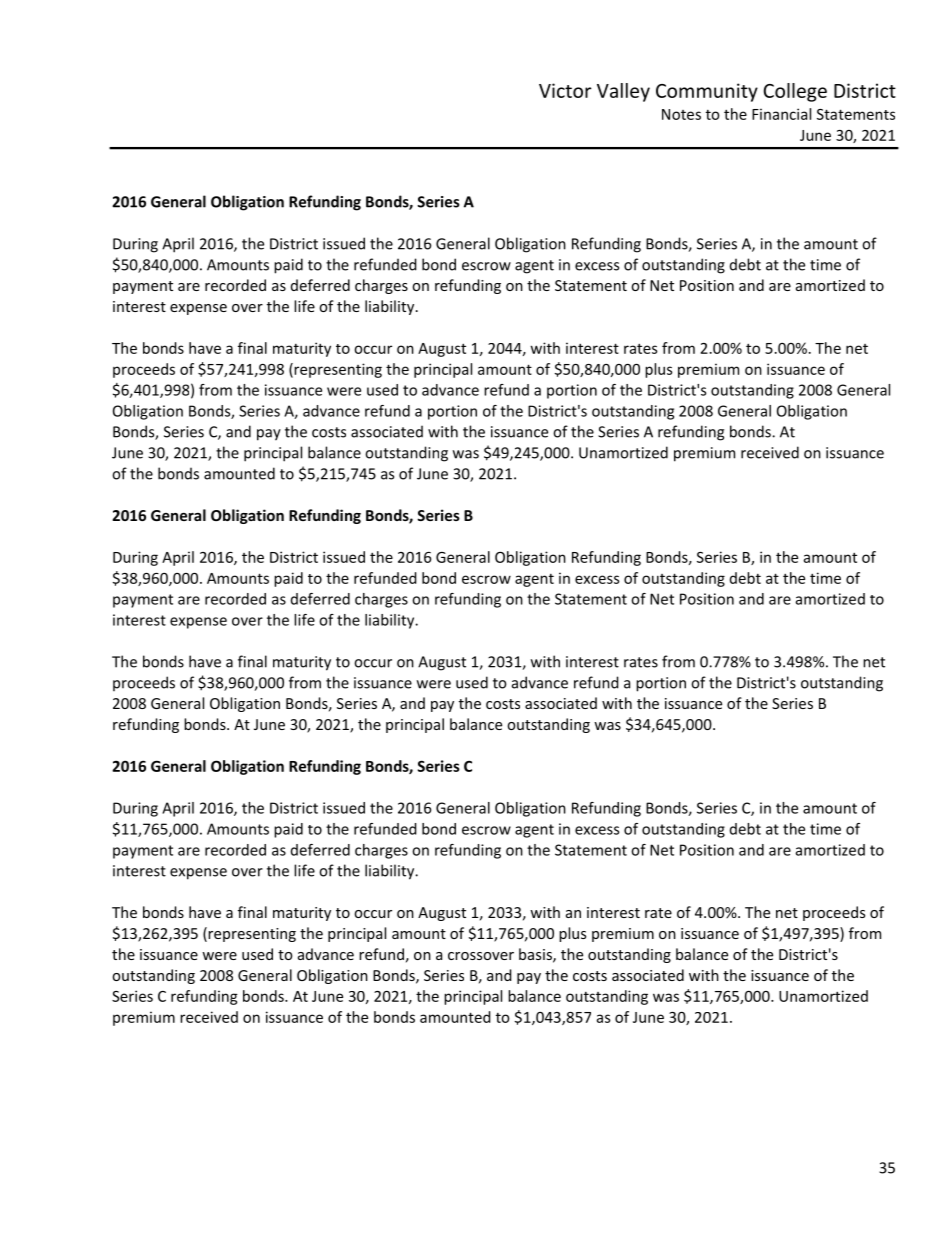 The image size is (952, 1233). I want to click on Victor, so click(565, 90).
